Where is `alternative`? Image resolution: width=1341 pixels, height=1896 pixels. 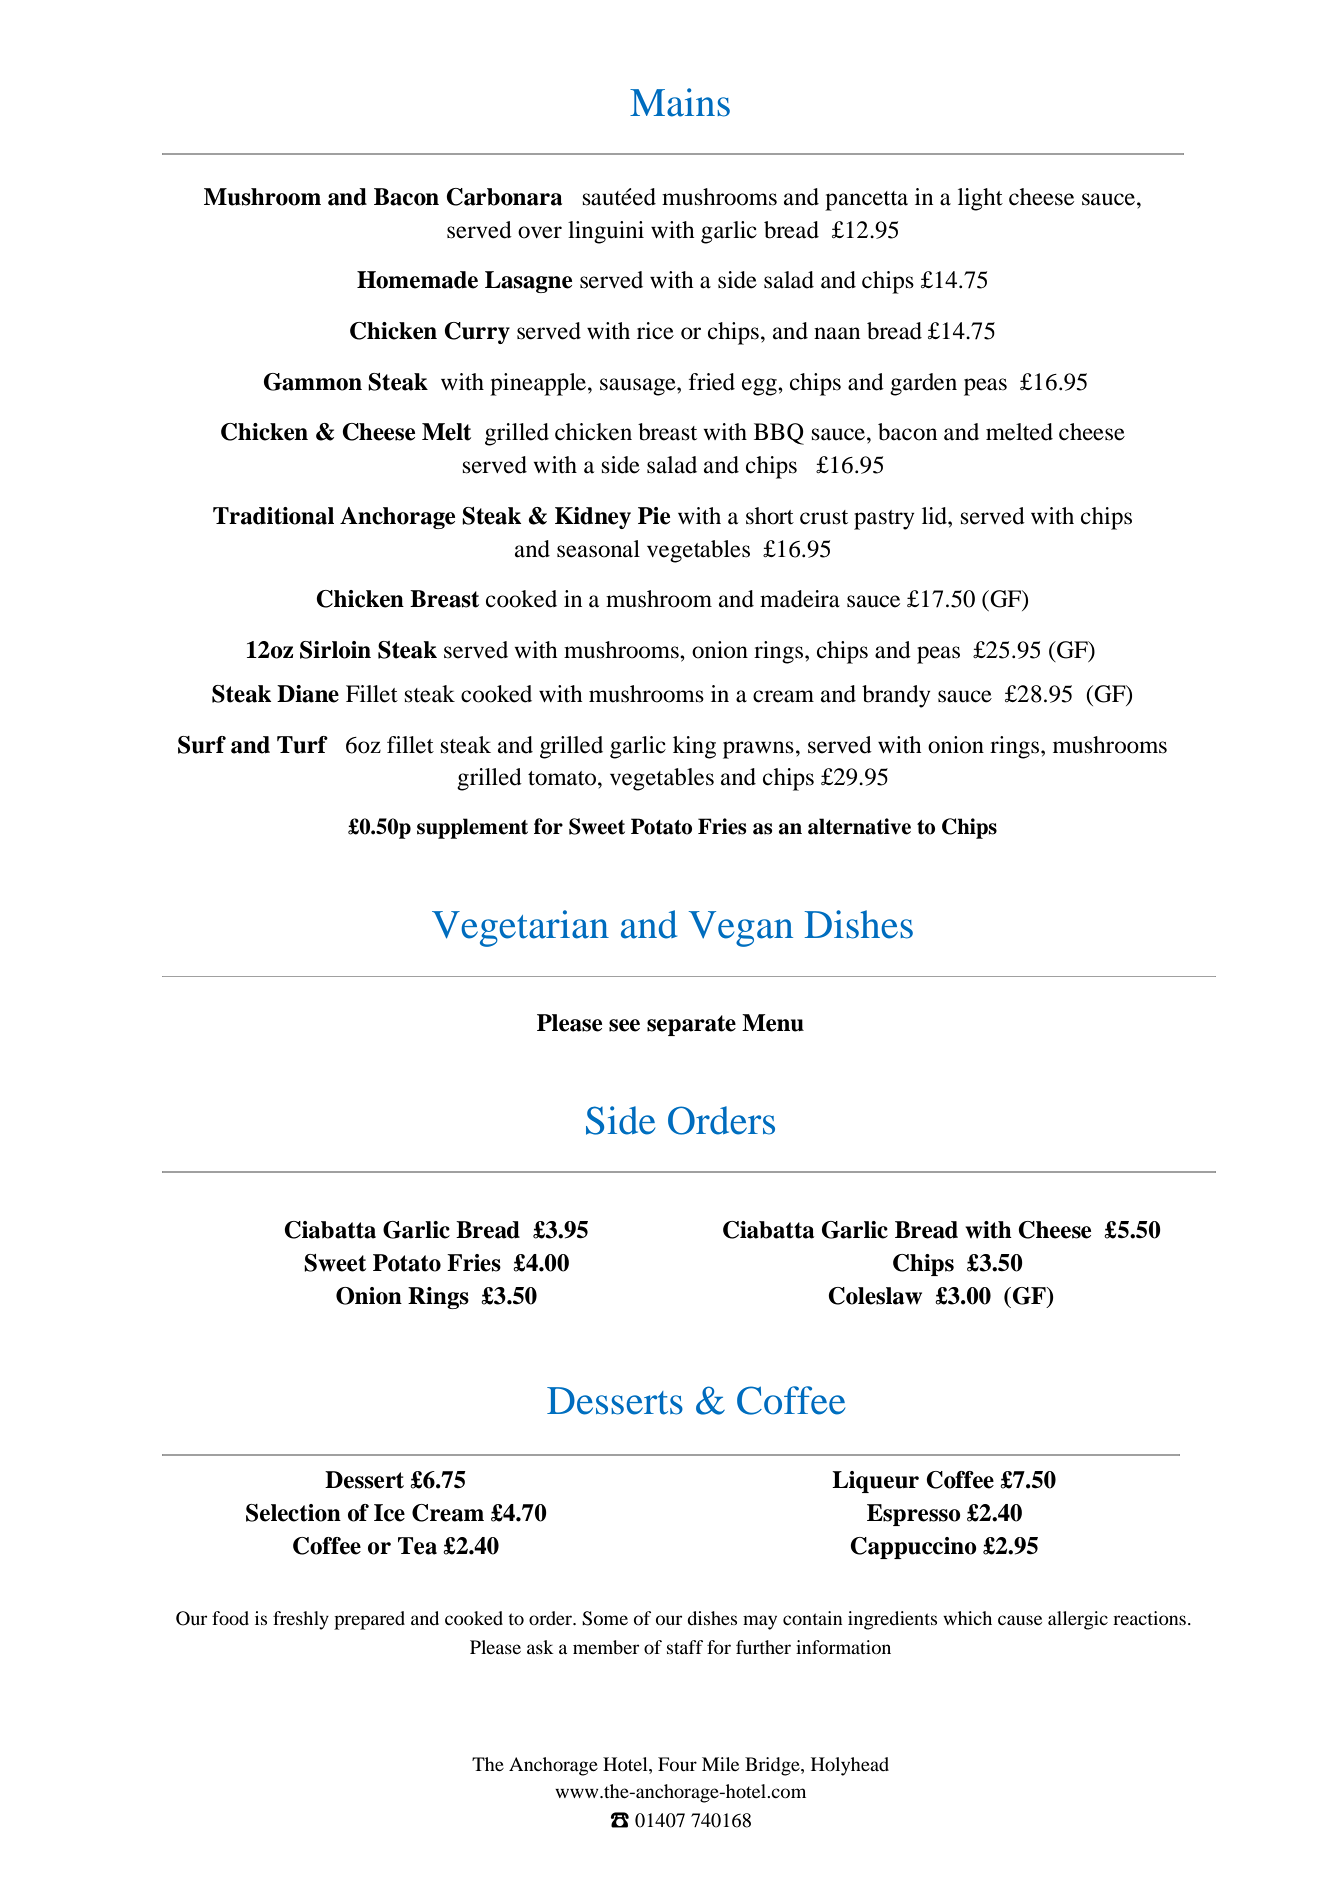 alternative is located at coordinates (859, 826).
